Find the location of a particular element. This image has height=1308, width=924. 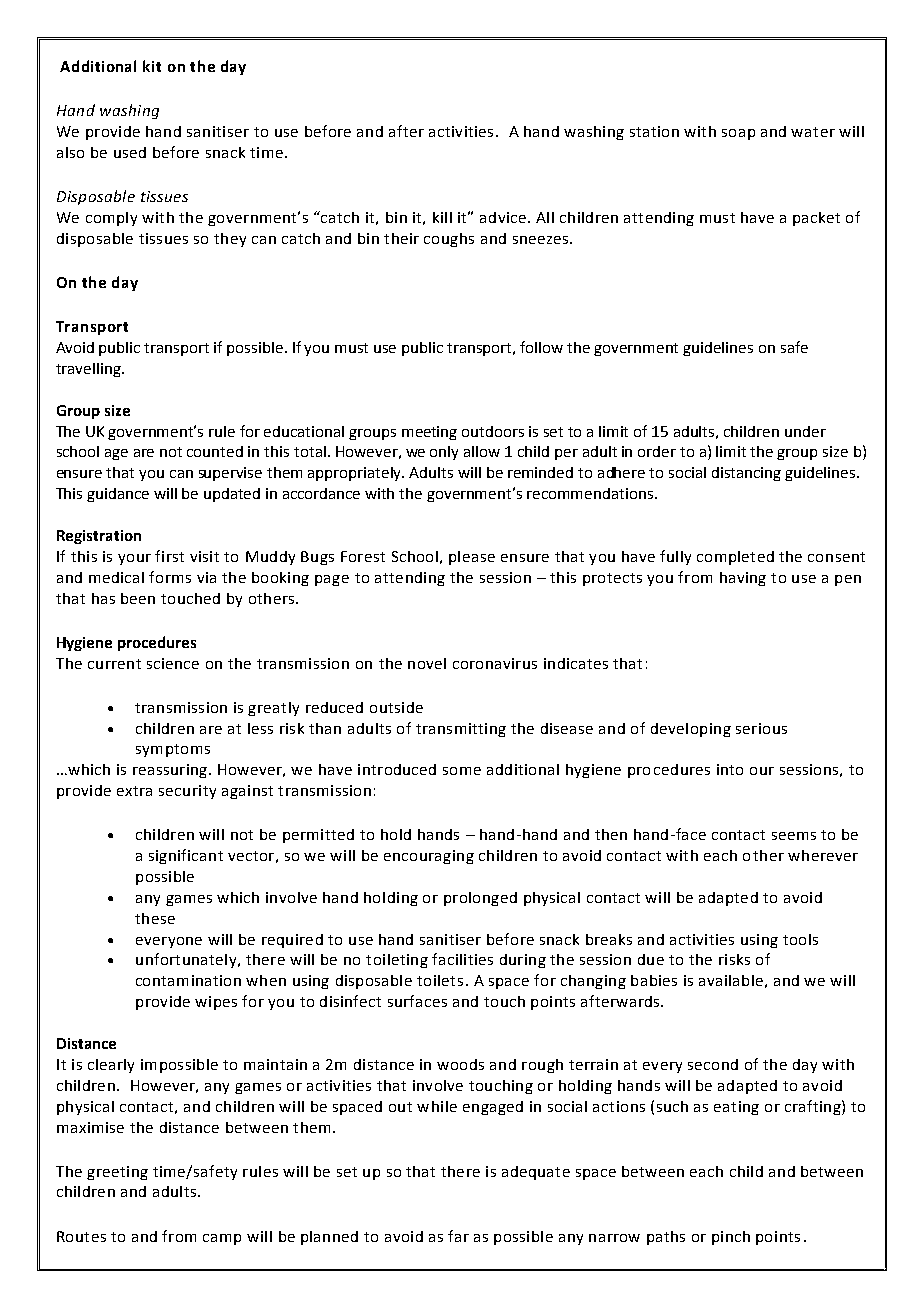

only is located at coordinates (444, 453).
